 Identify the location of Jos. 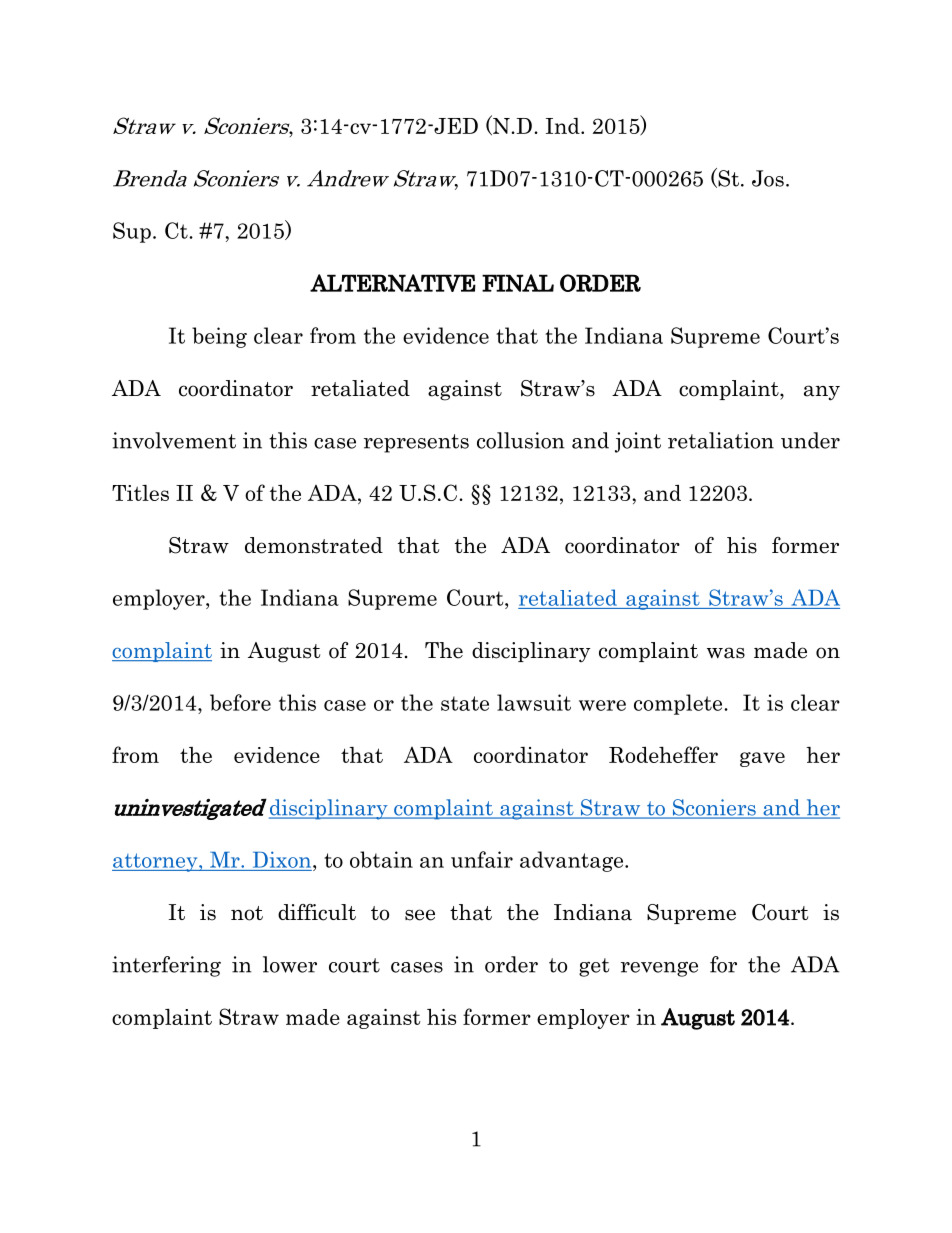
(768, 178).
